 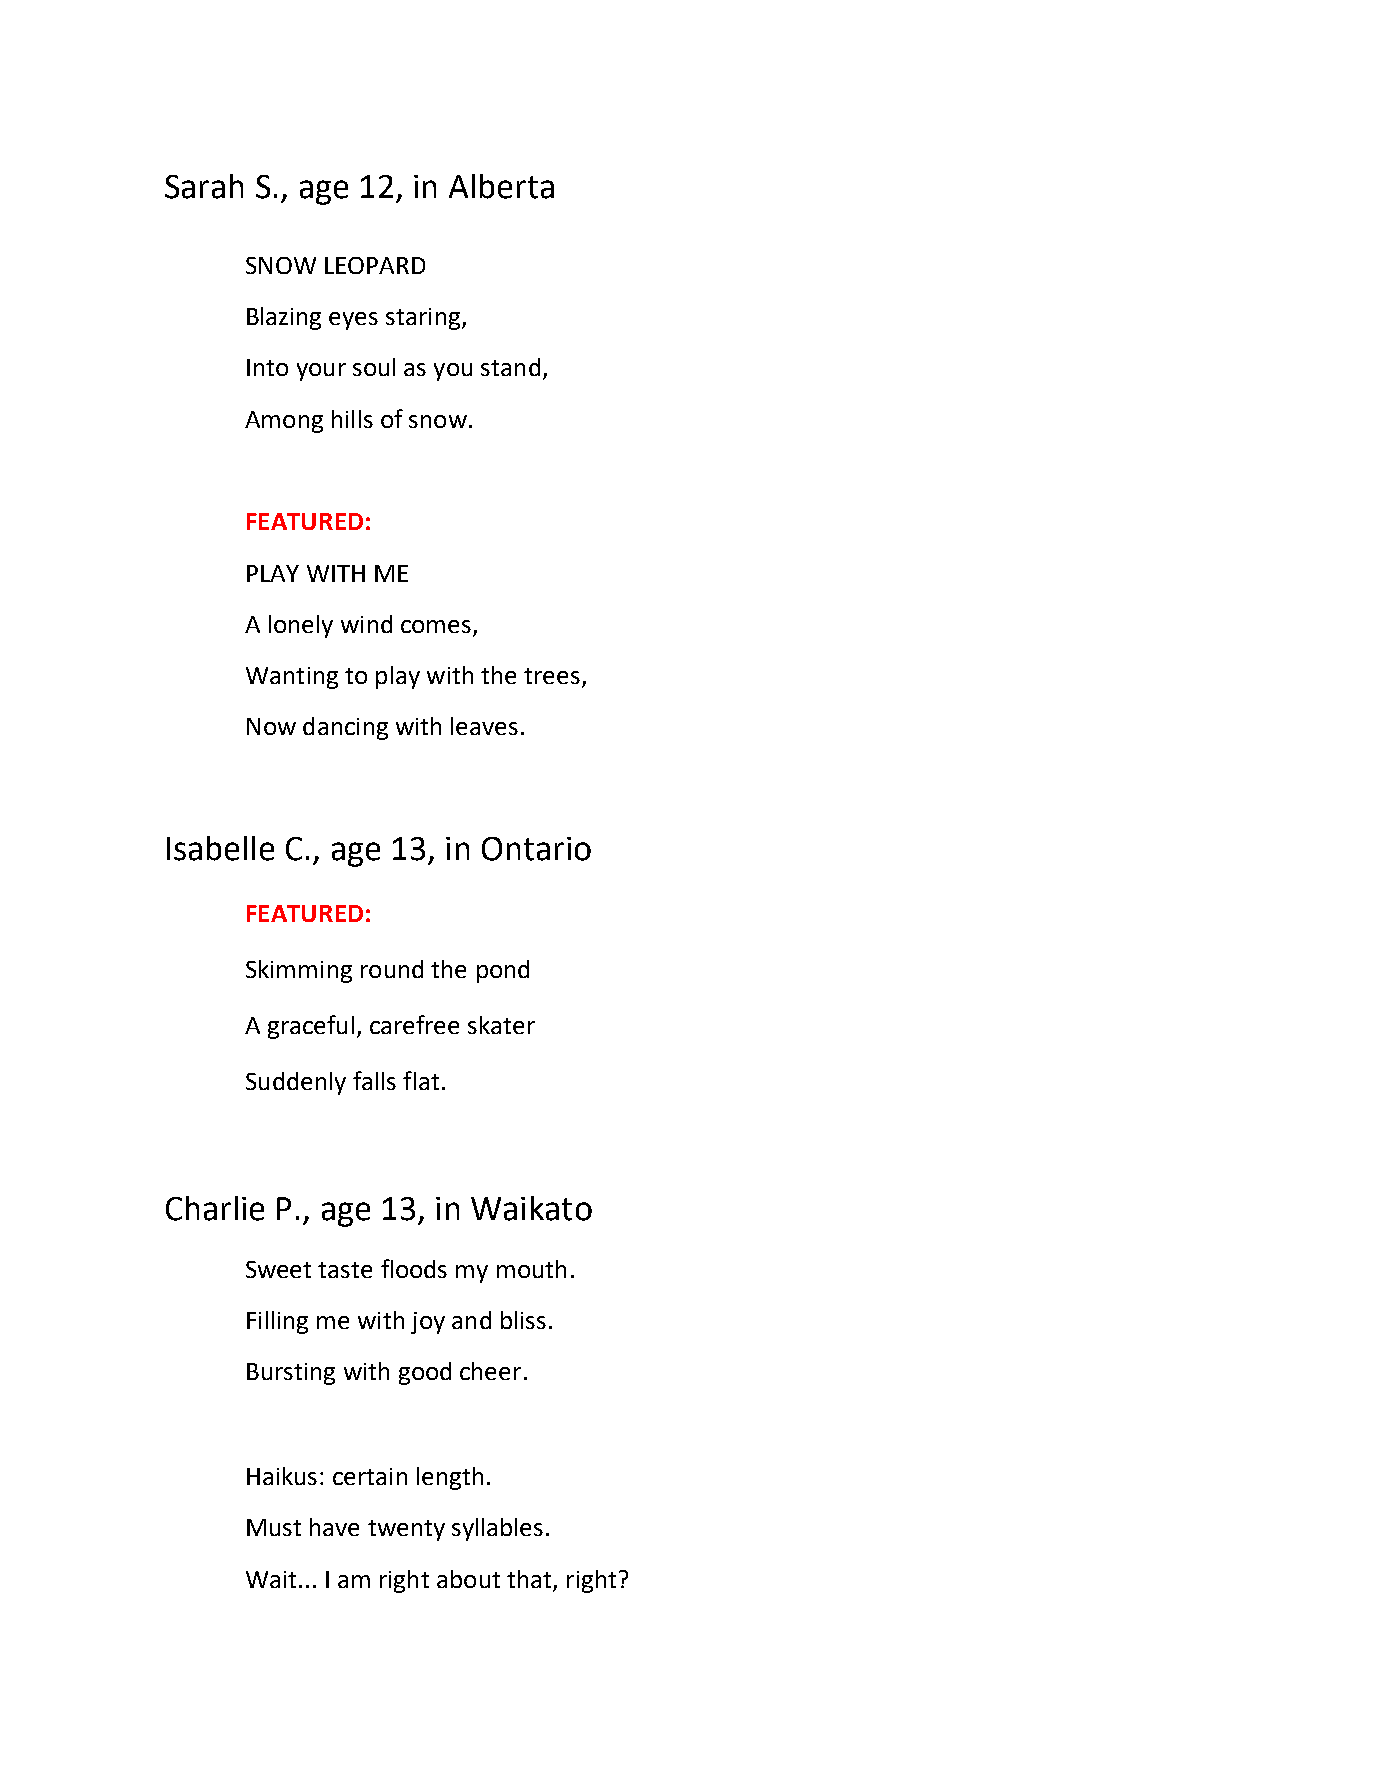 I want to click on syllables, so click(x=497, y=1529).
